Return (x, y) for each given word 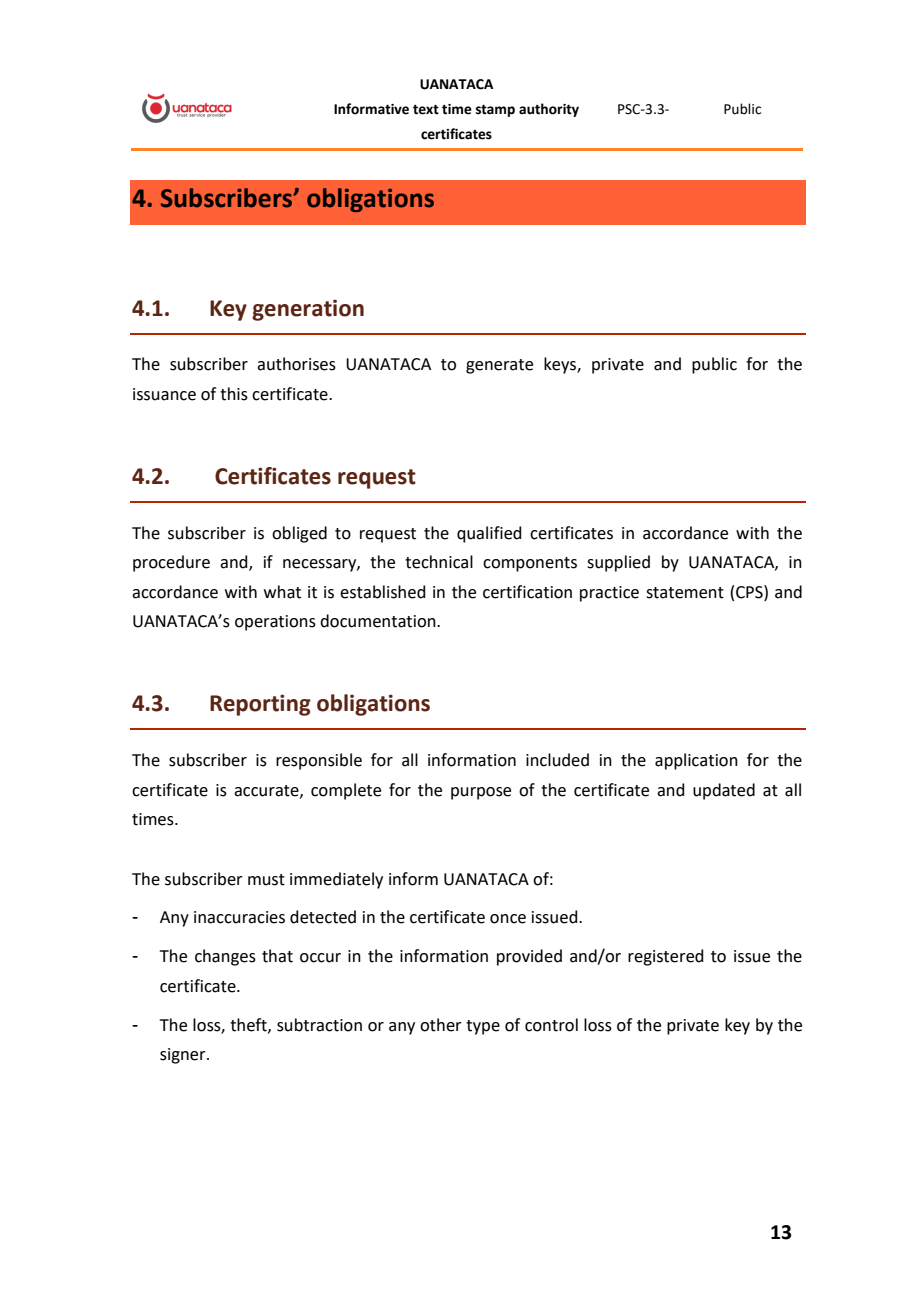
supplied (618, 563)
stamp (495, 111)
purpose (481, 793)
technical (439, 562)
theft (249, 1025)
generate (499, 366)
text (426, 110)
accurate (267, 791)
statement (685, 593)
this (234, 394)
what (282, 592)
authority (549, 110)
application (696, 761)
